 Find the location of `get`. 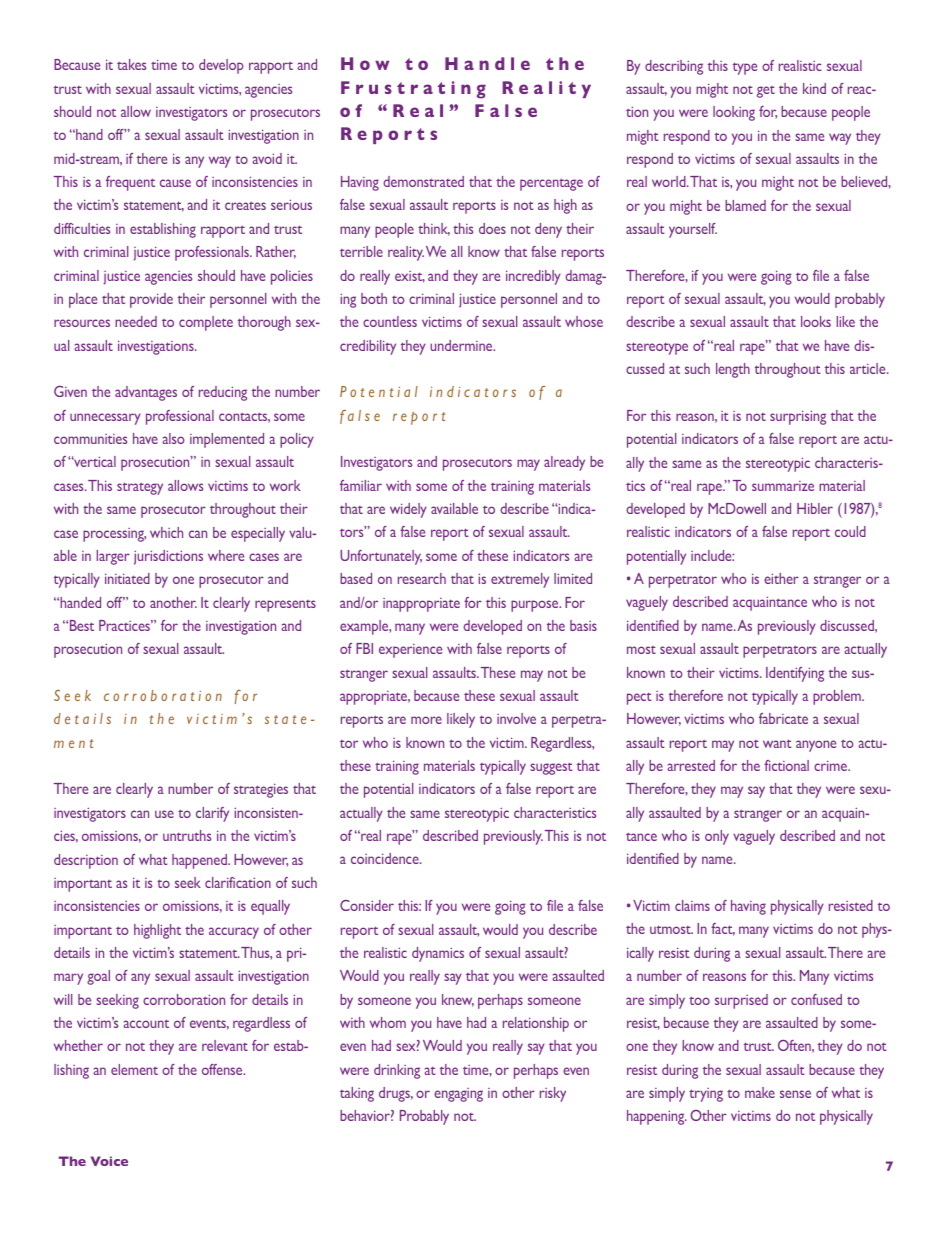

get is located at coordinates (766, 92).
